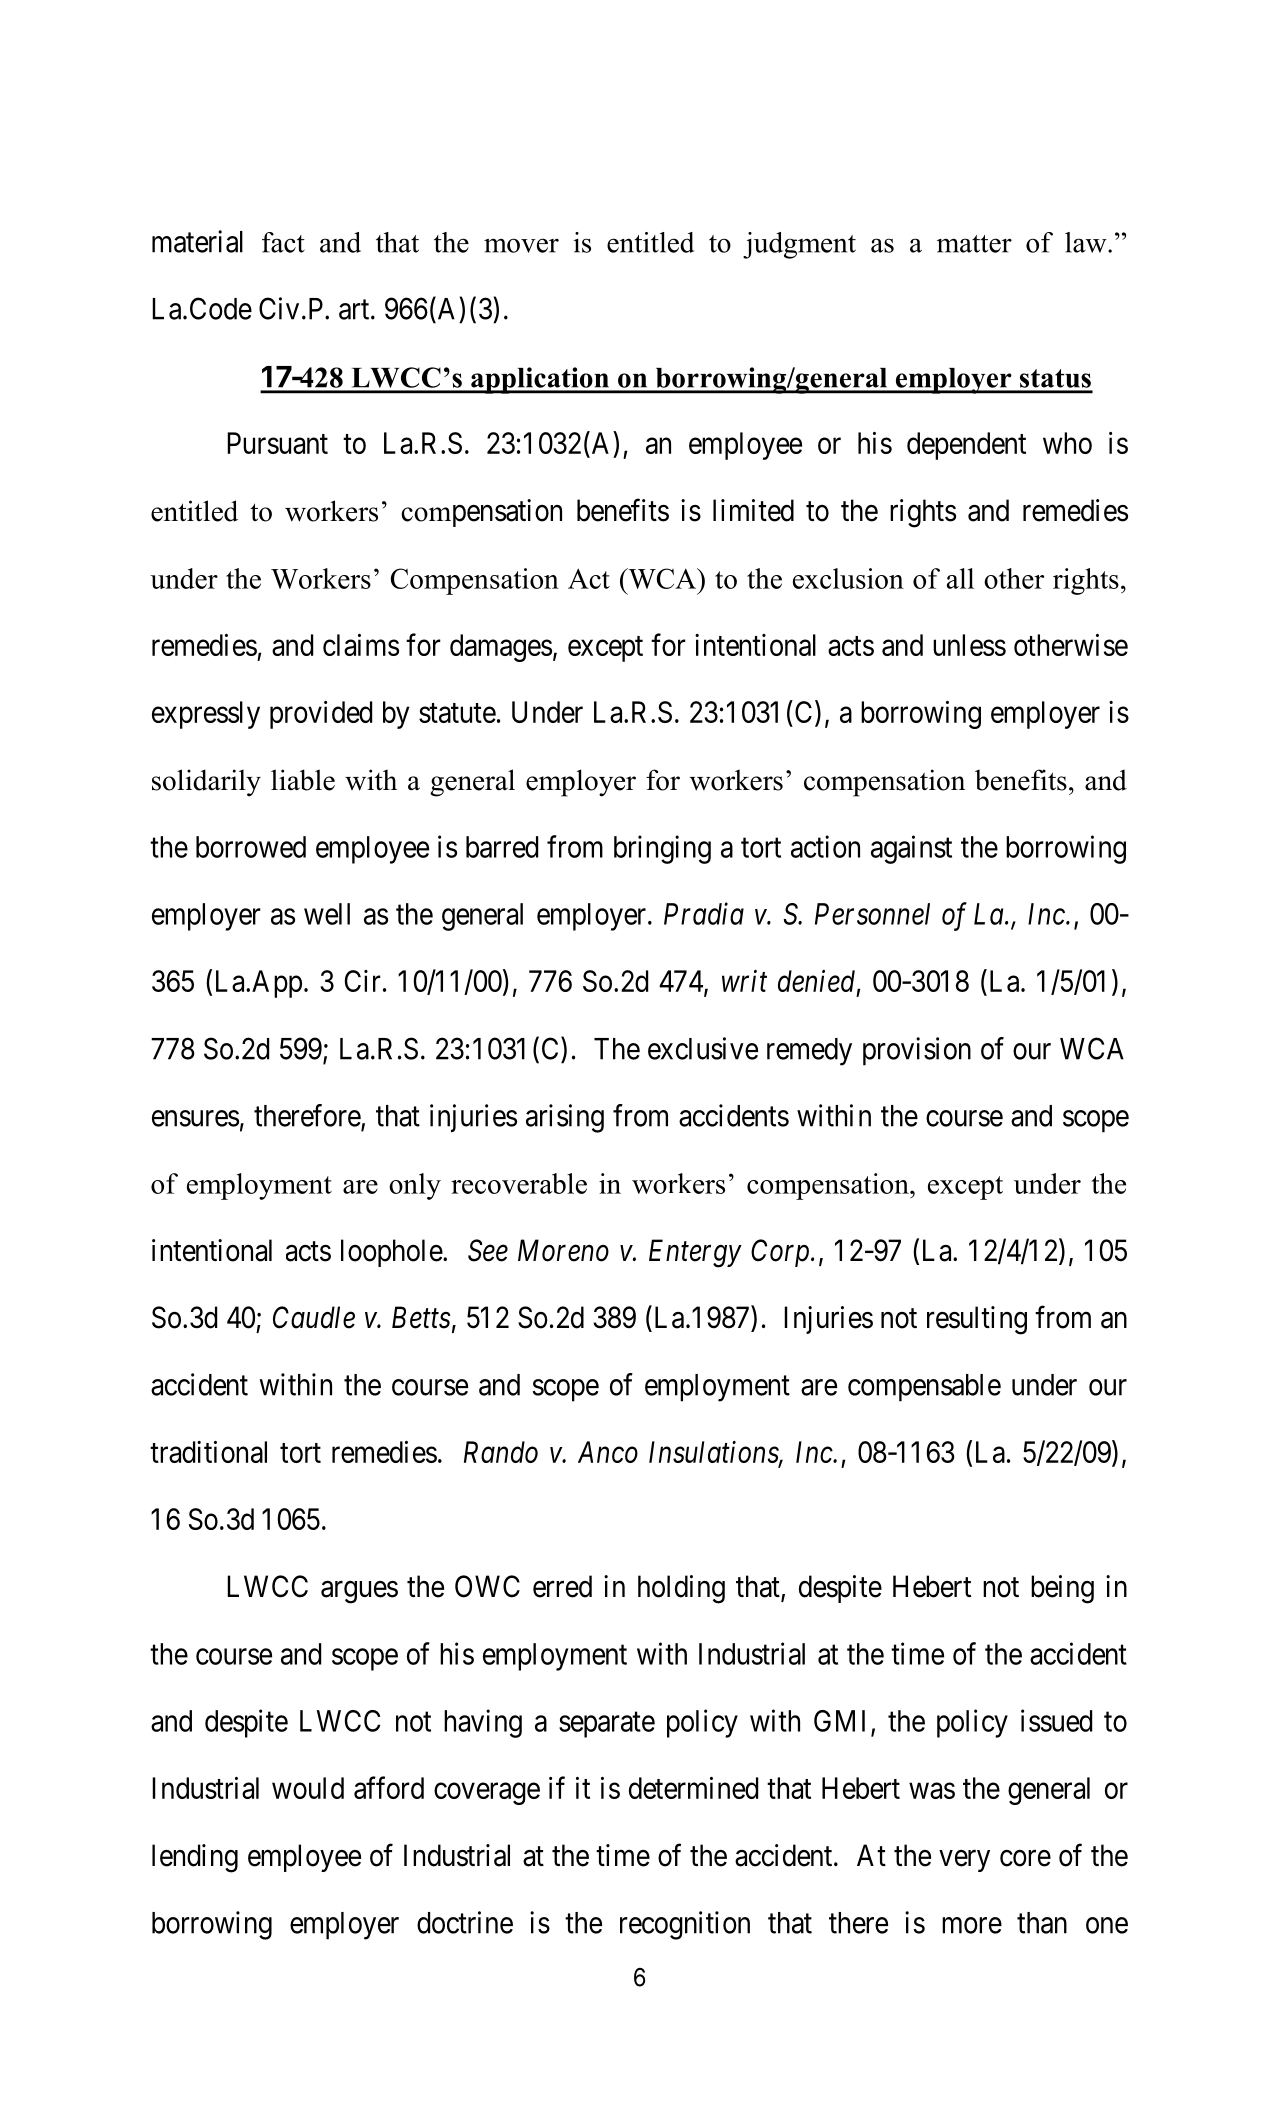 This document has width=1278, height=2105. Describe the element at coordinates (421, 1317) in the document. I see `Betts` at that location.
